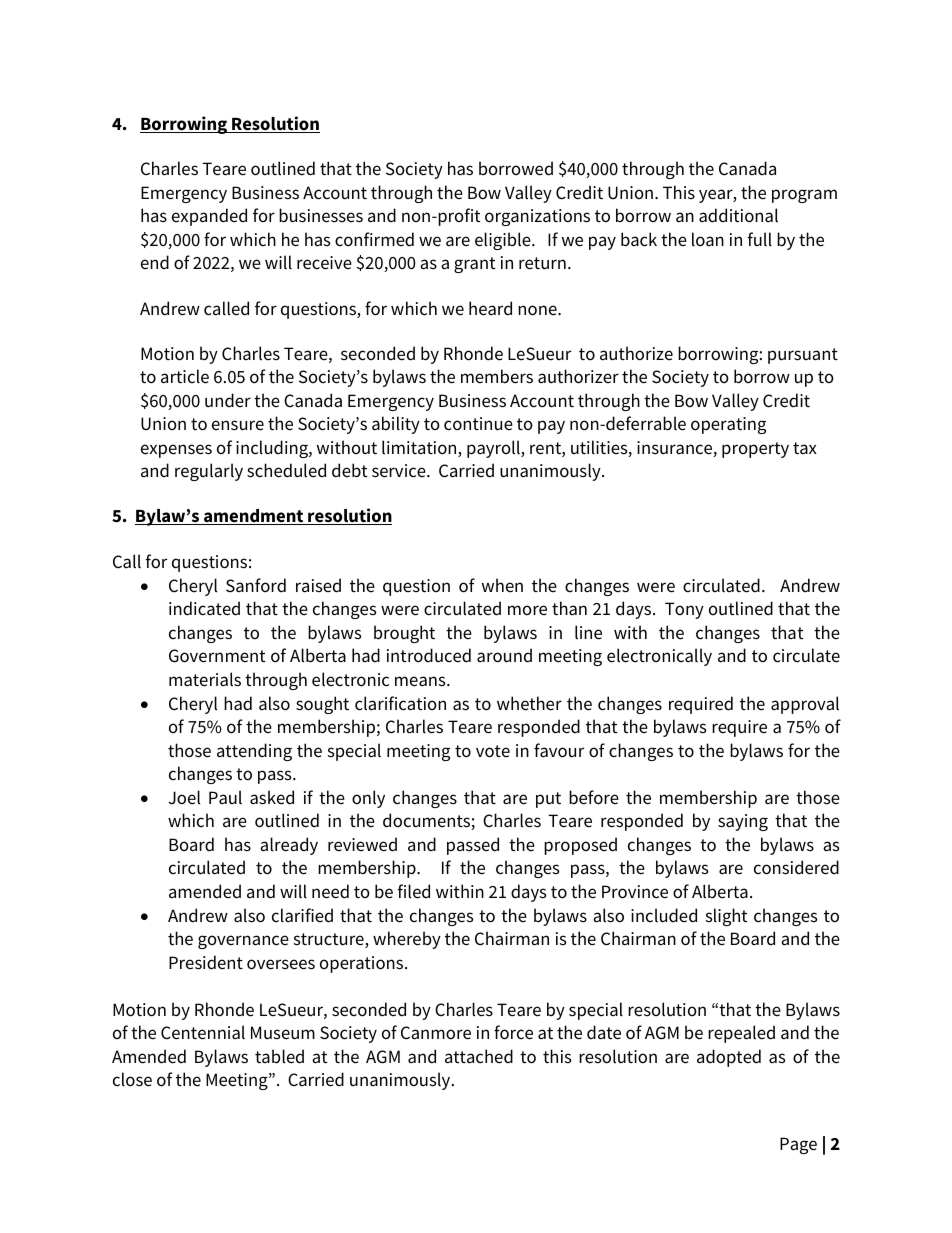  What do you see at coordinates (479, 1056) in the document?
I see `attached` at bounding box center [479, 1056].
